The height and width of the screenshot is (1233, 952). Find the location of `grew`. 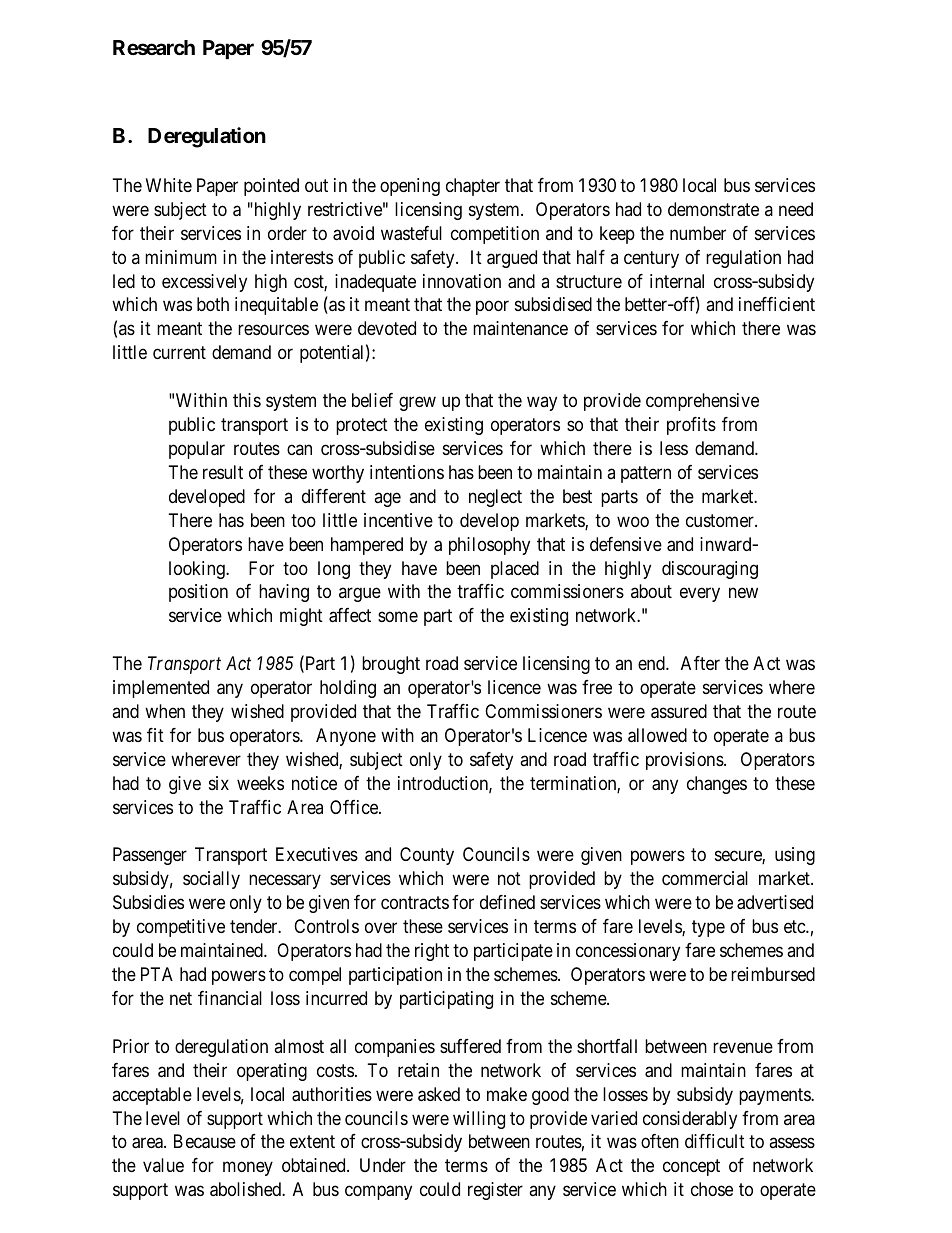

grew is located at coordinates (417, 404).
